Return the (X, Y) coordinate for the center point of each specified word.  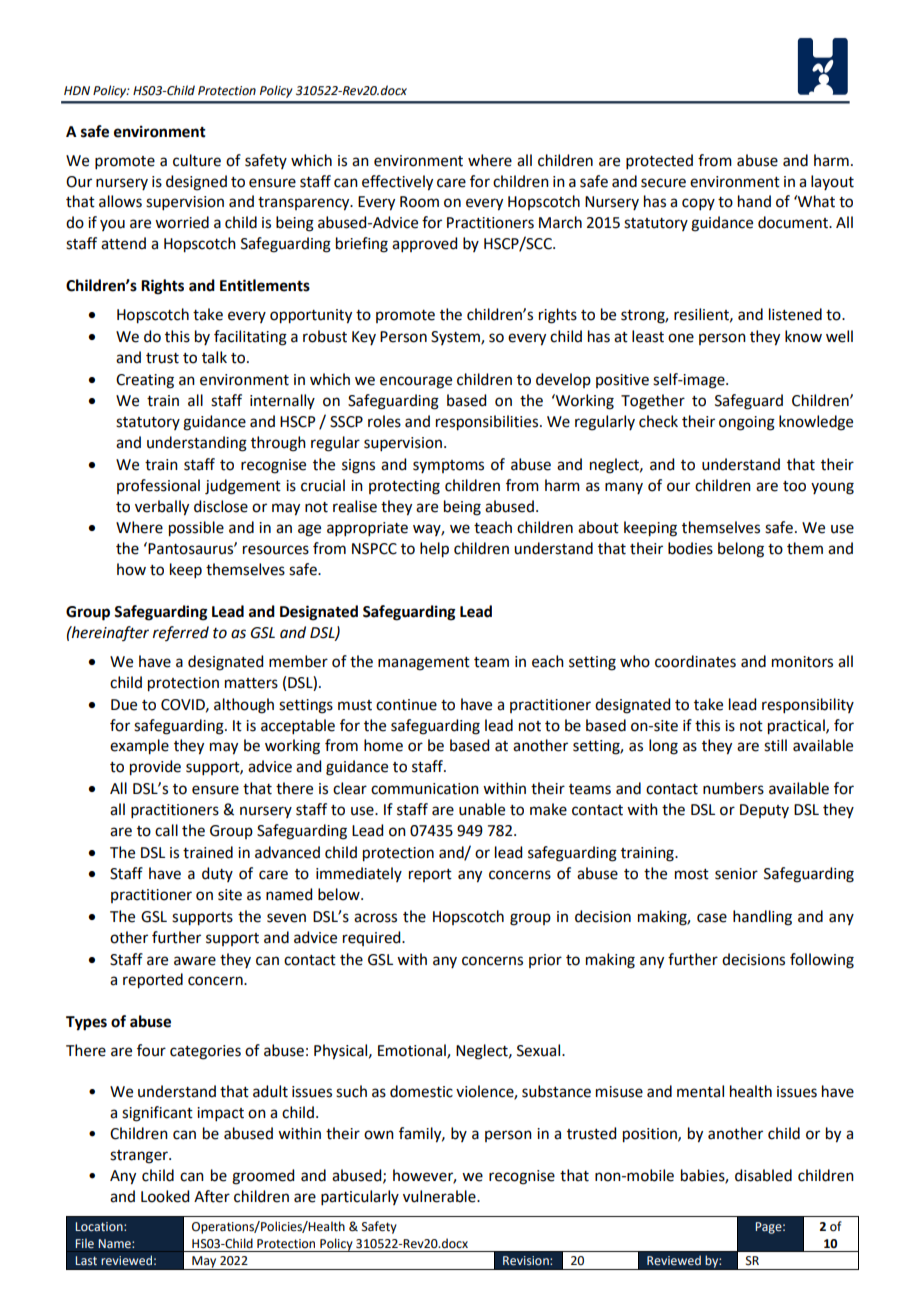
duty (217, 874)
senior (736, 874)
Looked (165, 1196)
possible (196, 529)
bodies (690, 548)
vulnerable (440, 1196)
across (375, 918)
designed (196, 183)
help (434, 550)
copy (698, 204)
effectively (397, 183)
